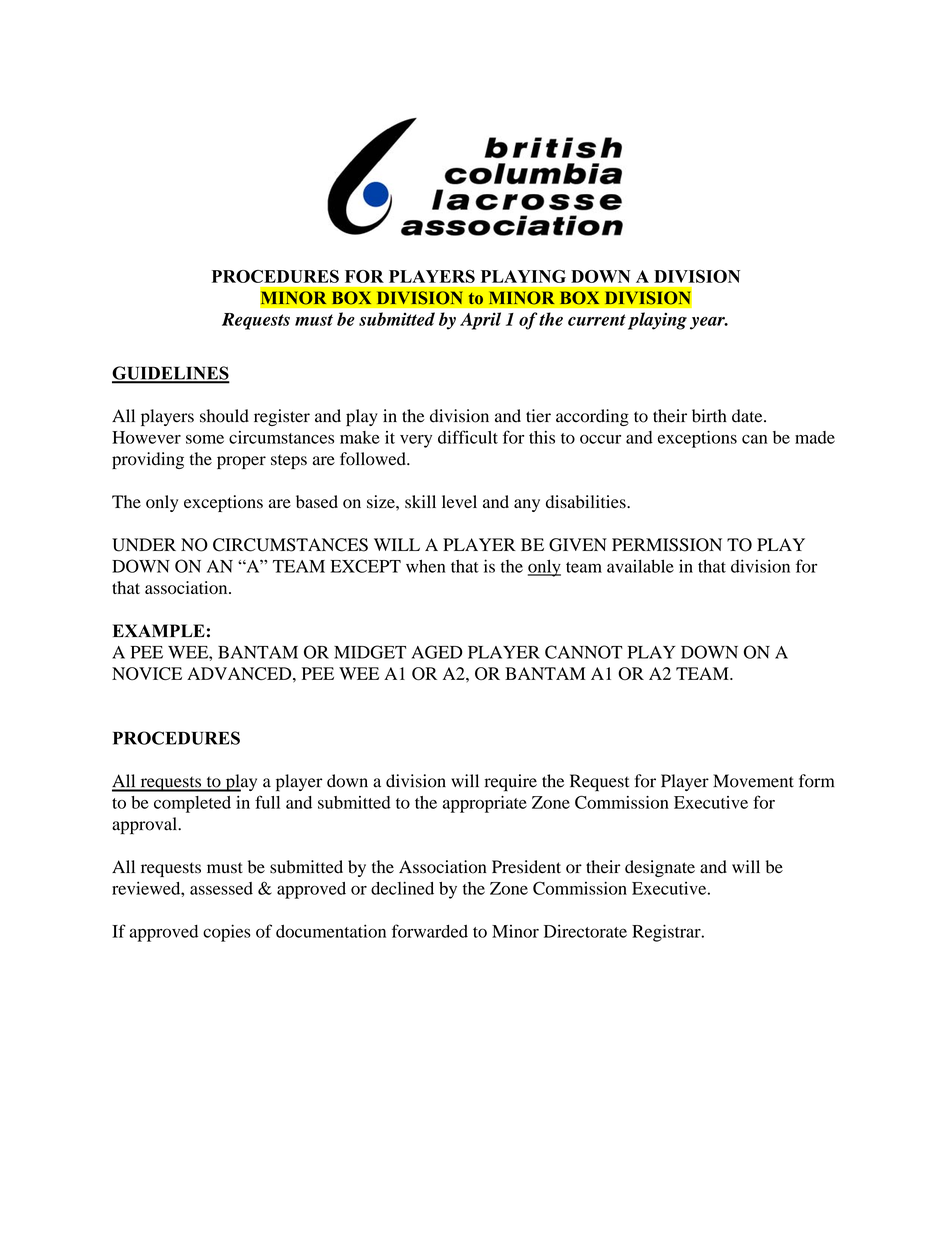  I want to click on copies, so click(227, 933).
